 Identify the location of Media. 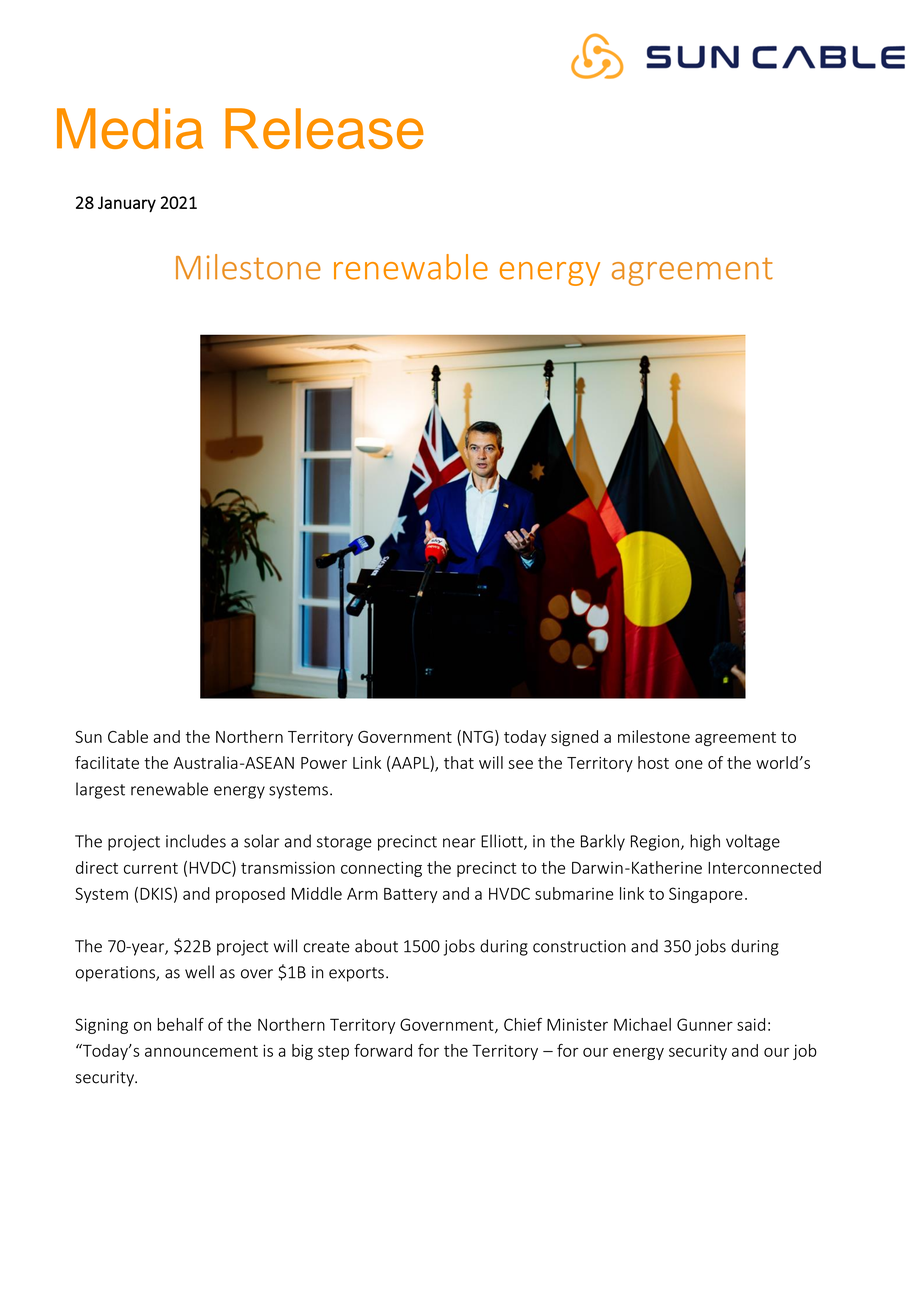
(130, 128).
